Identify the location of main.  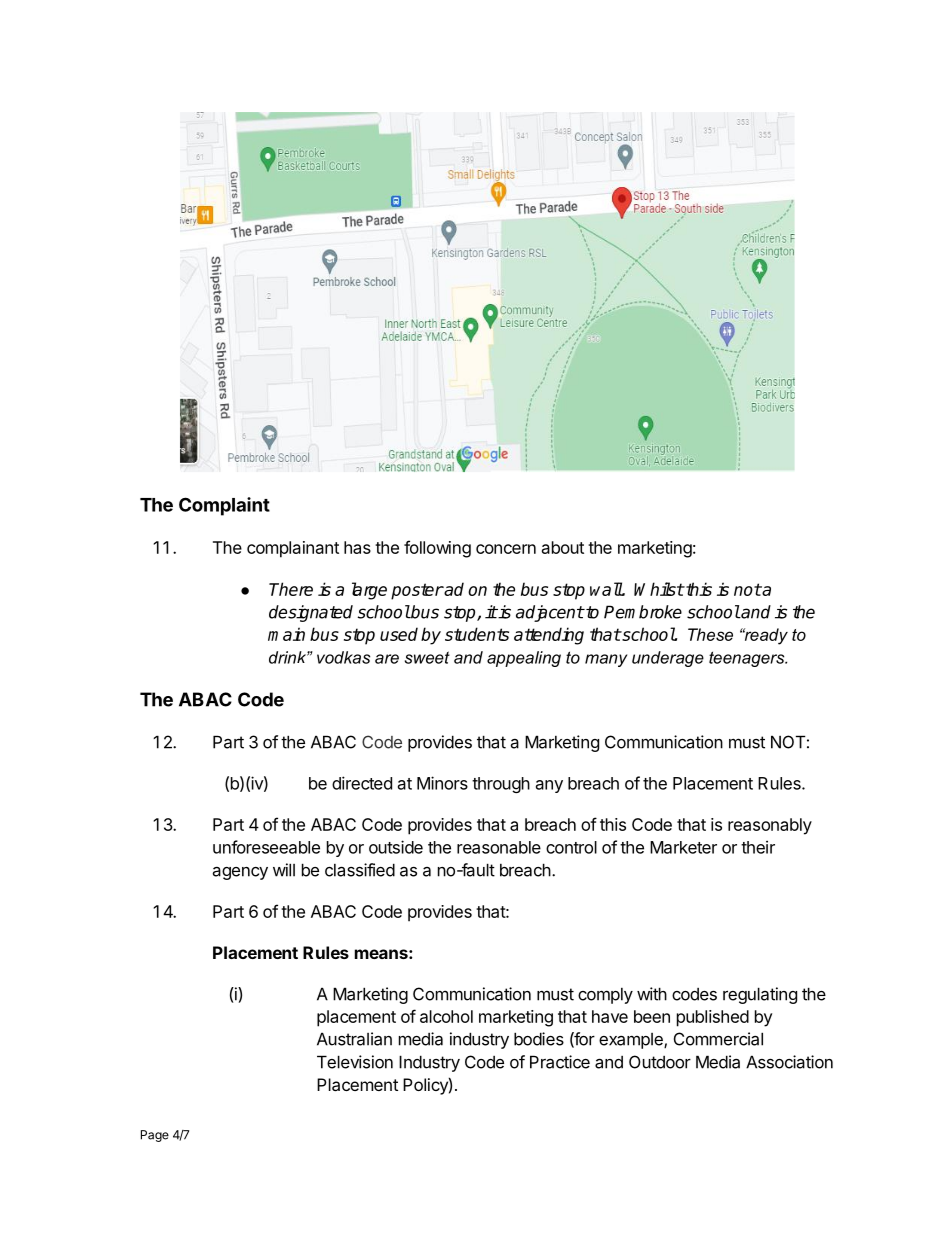
(286, 634).
